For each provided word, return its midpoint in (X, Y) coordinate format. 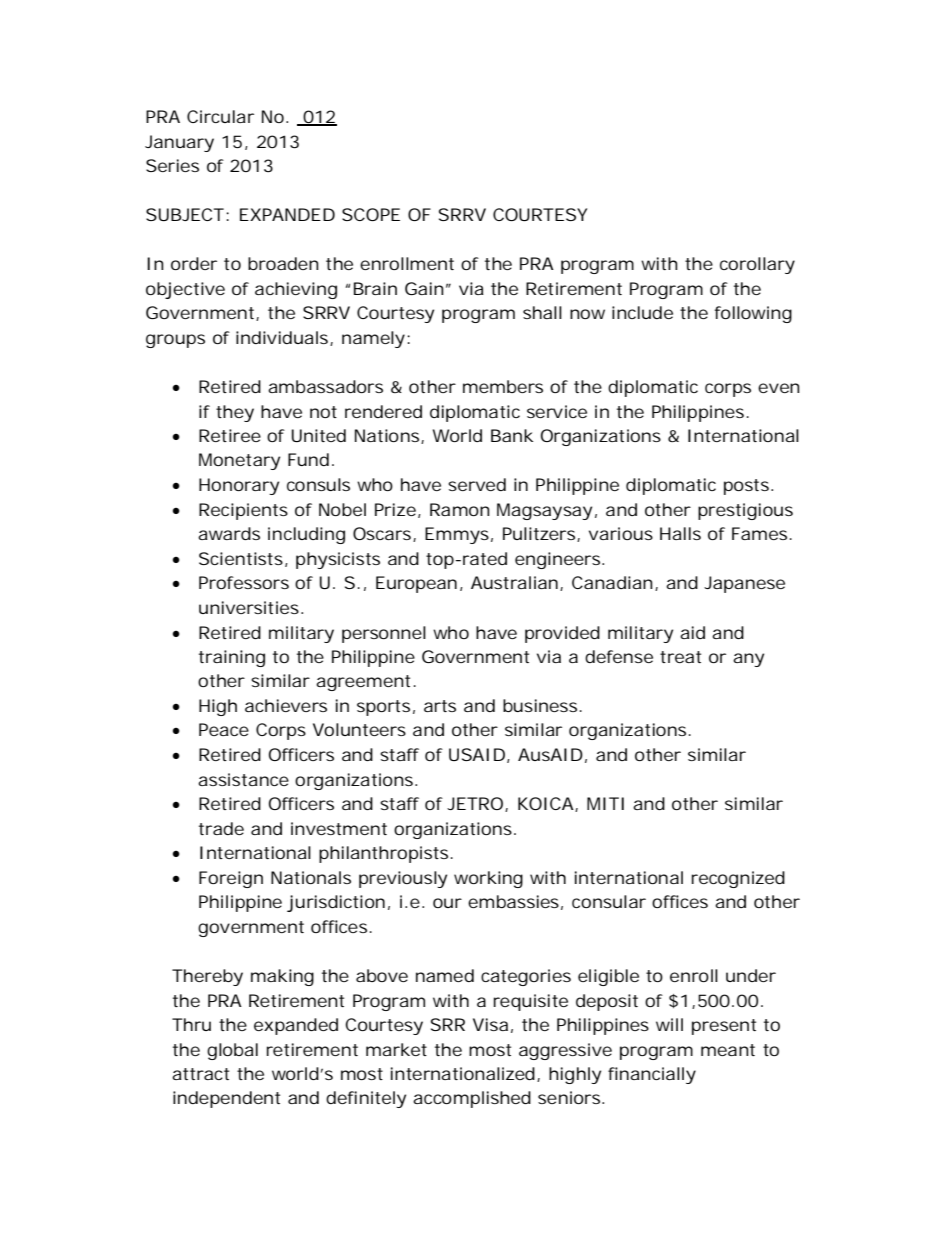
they (235, 413)
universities (250, 607)
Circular (220, 116)
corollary (757, 265)
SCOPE (371, 214)
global (232, 1051)
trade (221, 828)
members (503, 386)
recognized (738, 879)
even (779, 388)
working (488, 879)
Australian (514, 582)
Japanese (744, 584)
